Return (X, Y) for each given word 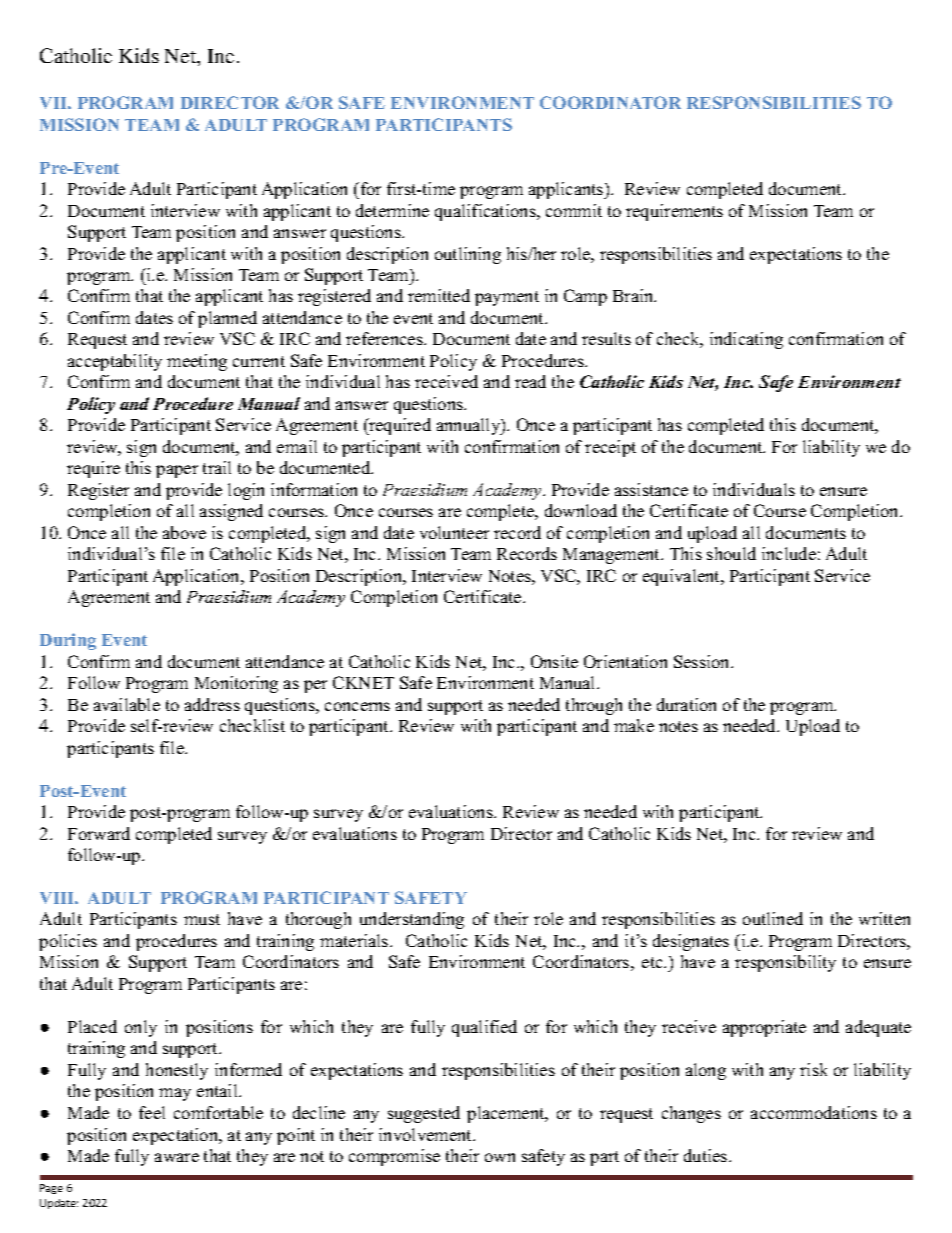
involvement (426, 1134)
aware (177, 1157)
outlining (468, 255)
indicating (746, 340)
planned (227, 319)
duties (705, 1155)
